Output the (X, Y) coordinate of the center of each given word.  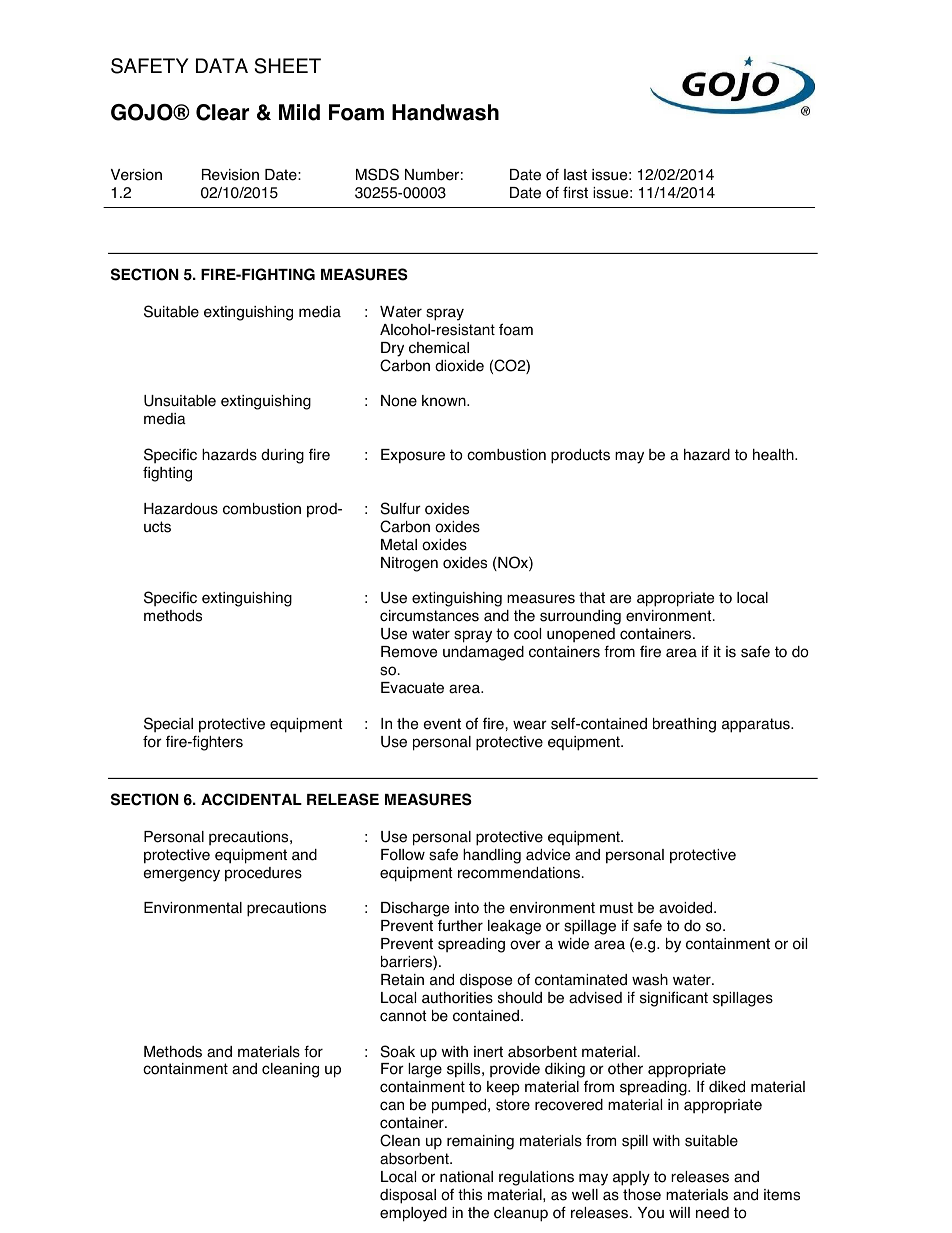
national (466, 1177)
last (575, 175)
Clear (222, 112)
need (712, 1213)
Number (432, 175)
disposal (408, 1196)
